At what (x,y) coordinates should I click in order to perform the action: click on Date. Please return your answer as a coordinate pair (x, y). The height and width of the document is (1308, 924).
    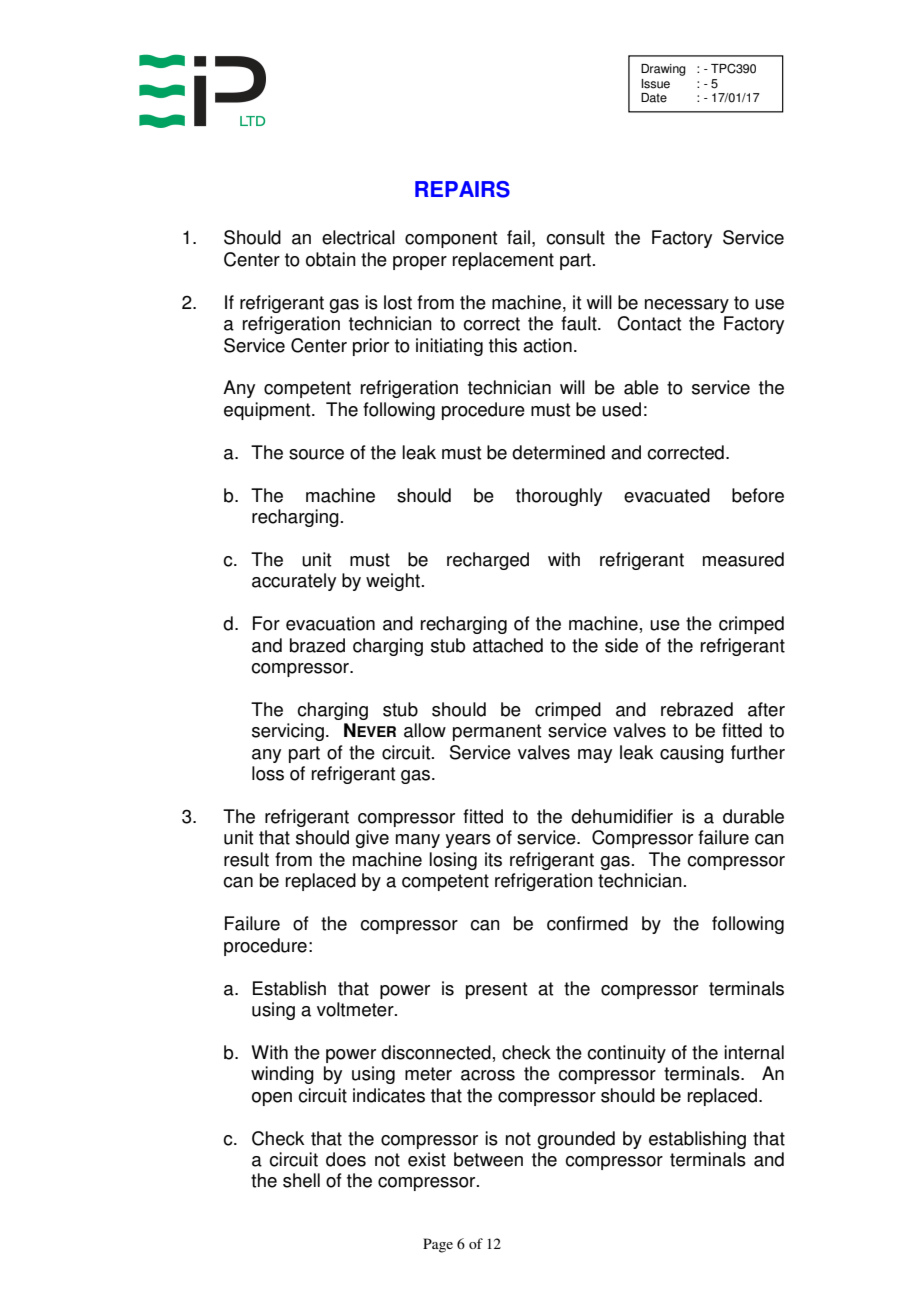
    Looking at the image, I should click on (654, 98).
